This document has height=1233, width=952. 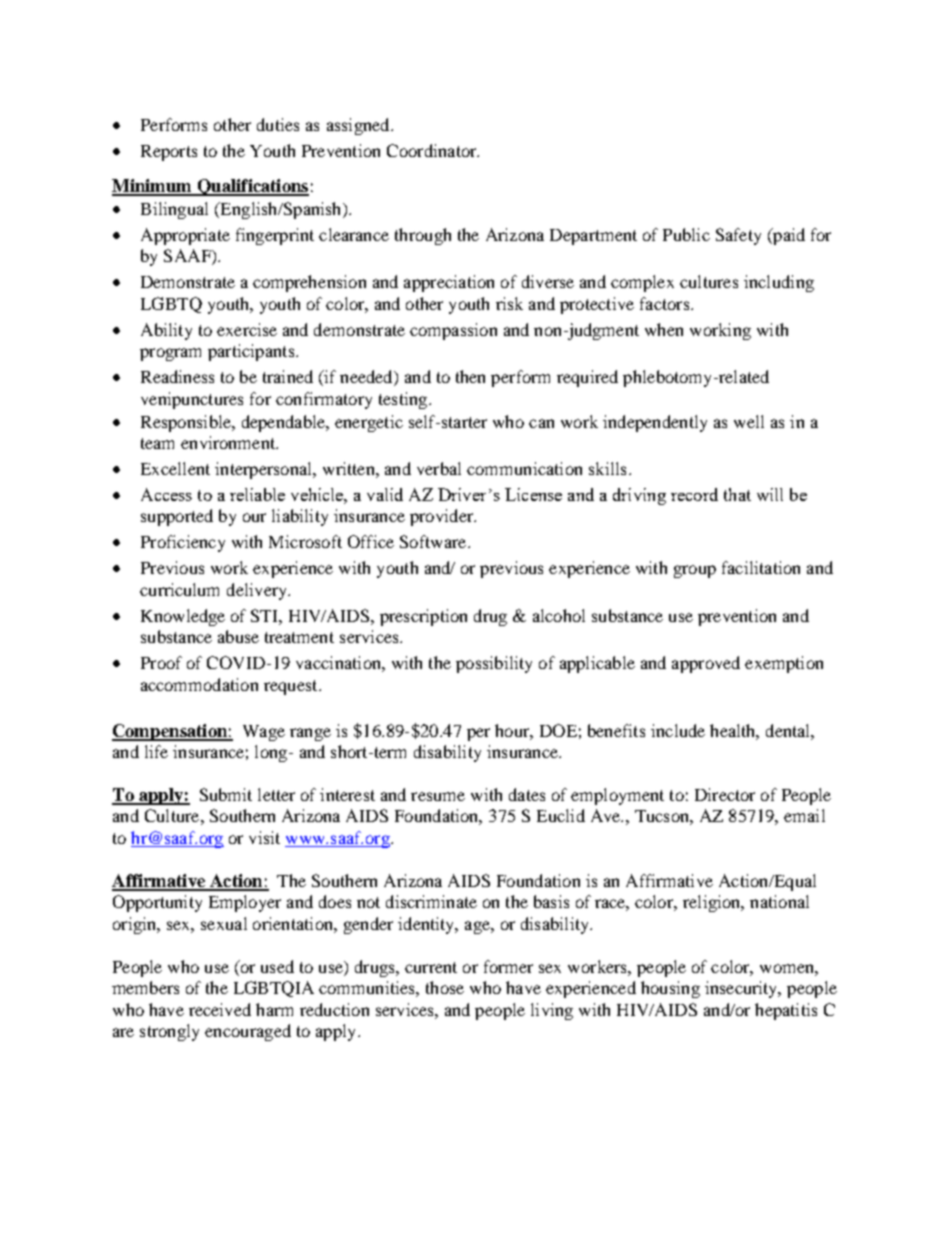 What do you see at coordinates (695, 571) in the document?
I see `group` at bounding box center [695, 571].
